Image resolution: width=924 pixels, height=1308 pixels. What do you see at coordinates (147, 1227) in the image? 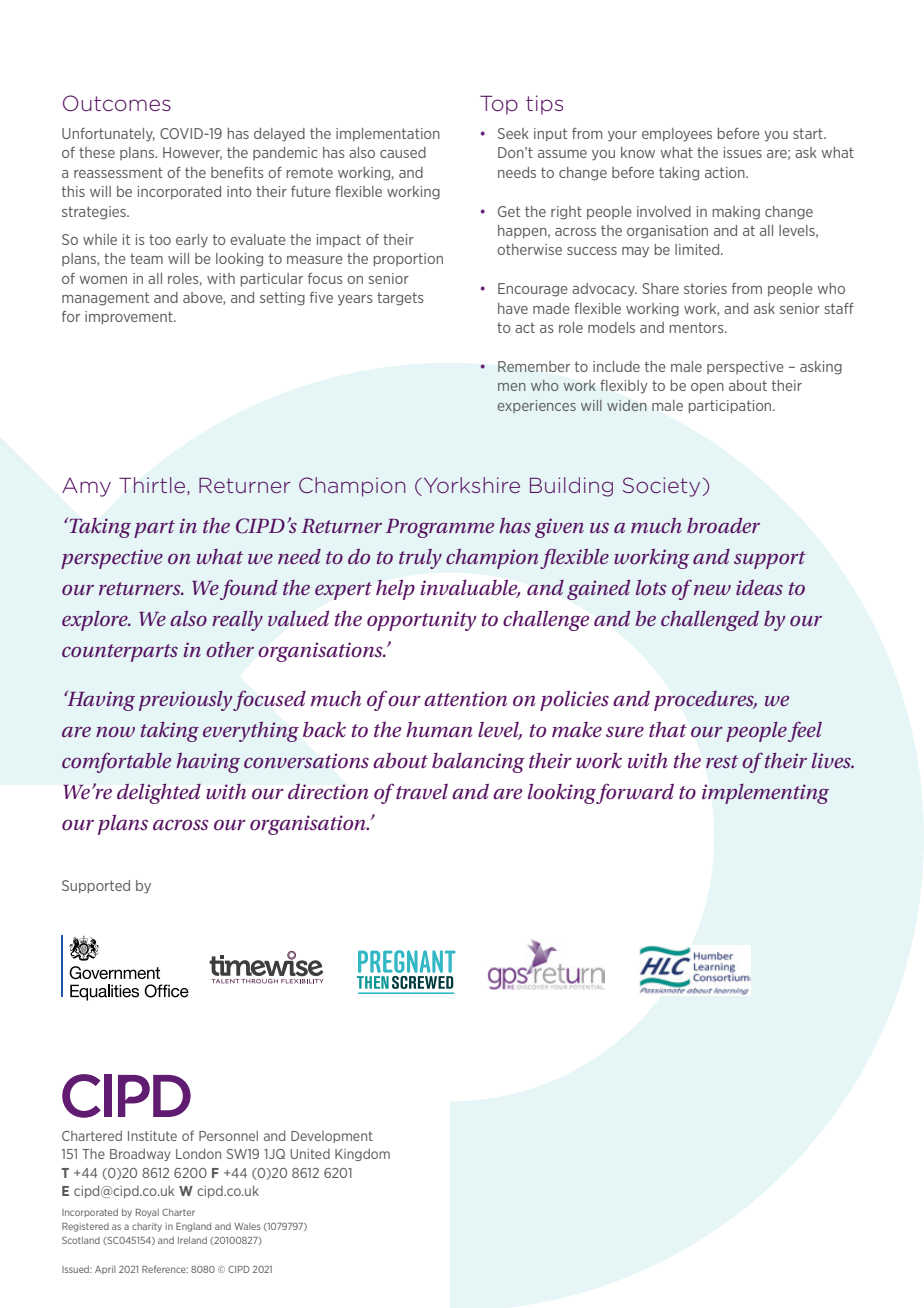
I see `charity` at bounding box center [147, 1227].
